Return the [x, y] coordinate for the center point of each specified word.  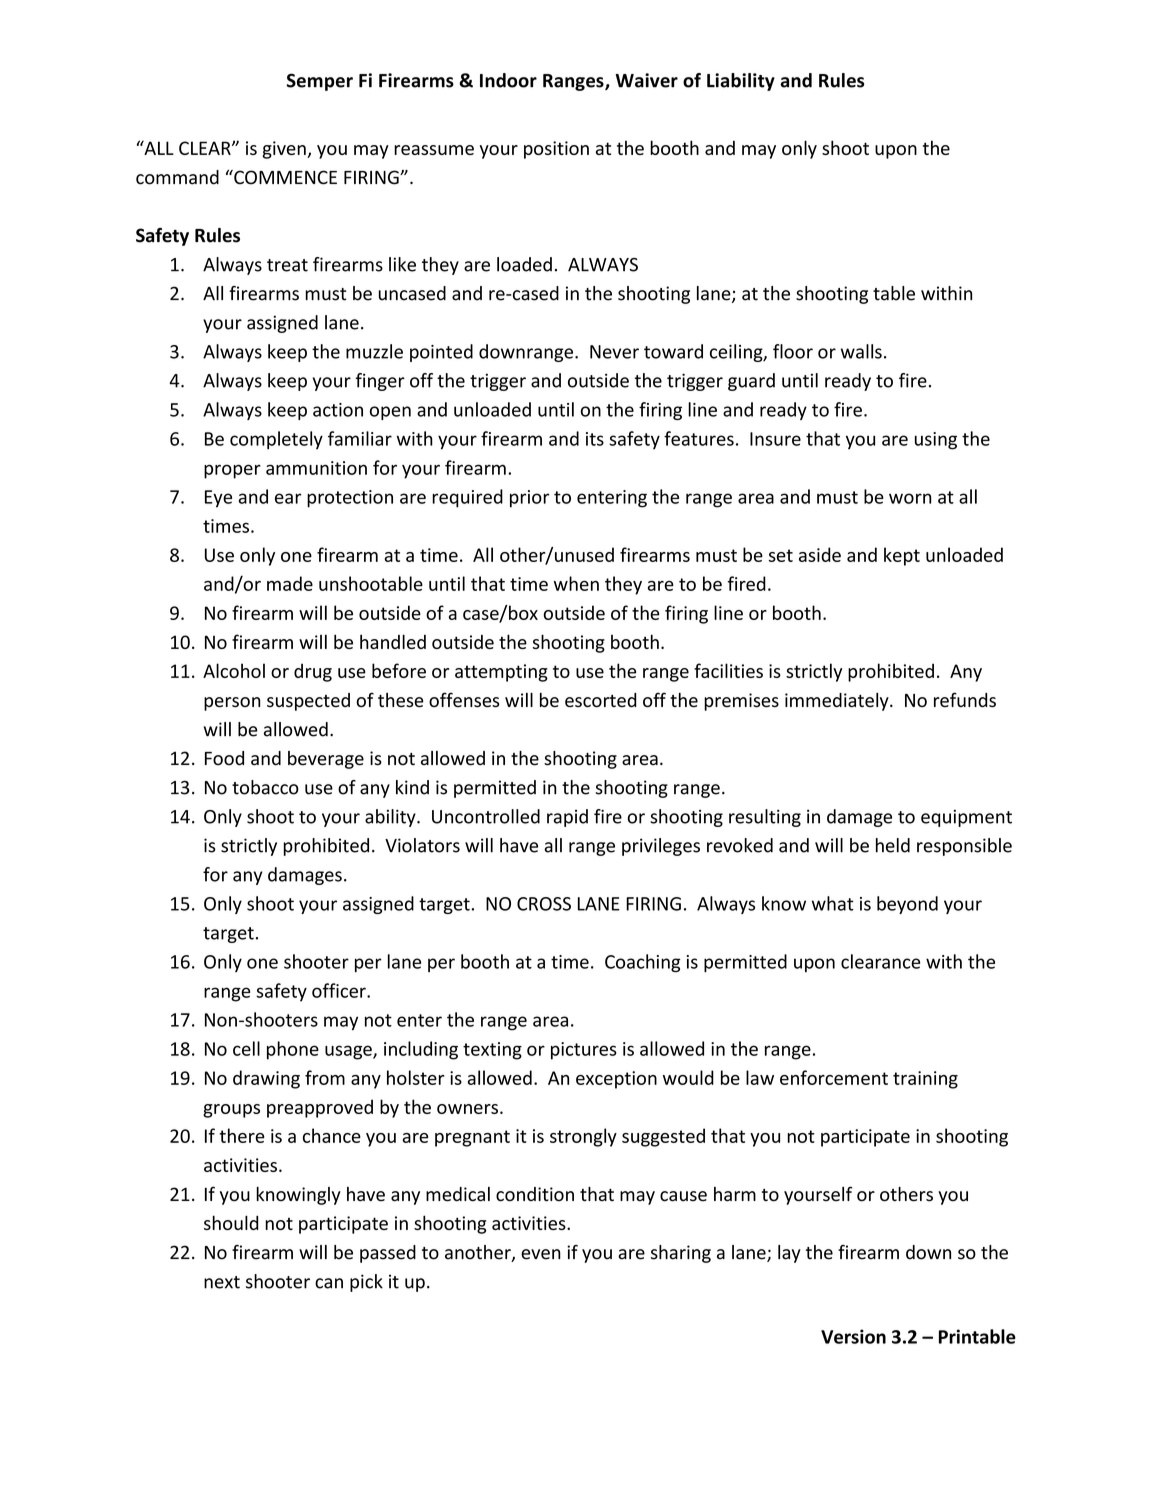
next [222, 1282]
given [285, 150]
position [556, 150]
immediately [838, 702]
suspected [308, 702]
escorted [601, 700]
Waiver [646, 80]
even [541, 1254]
